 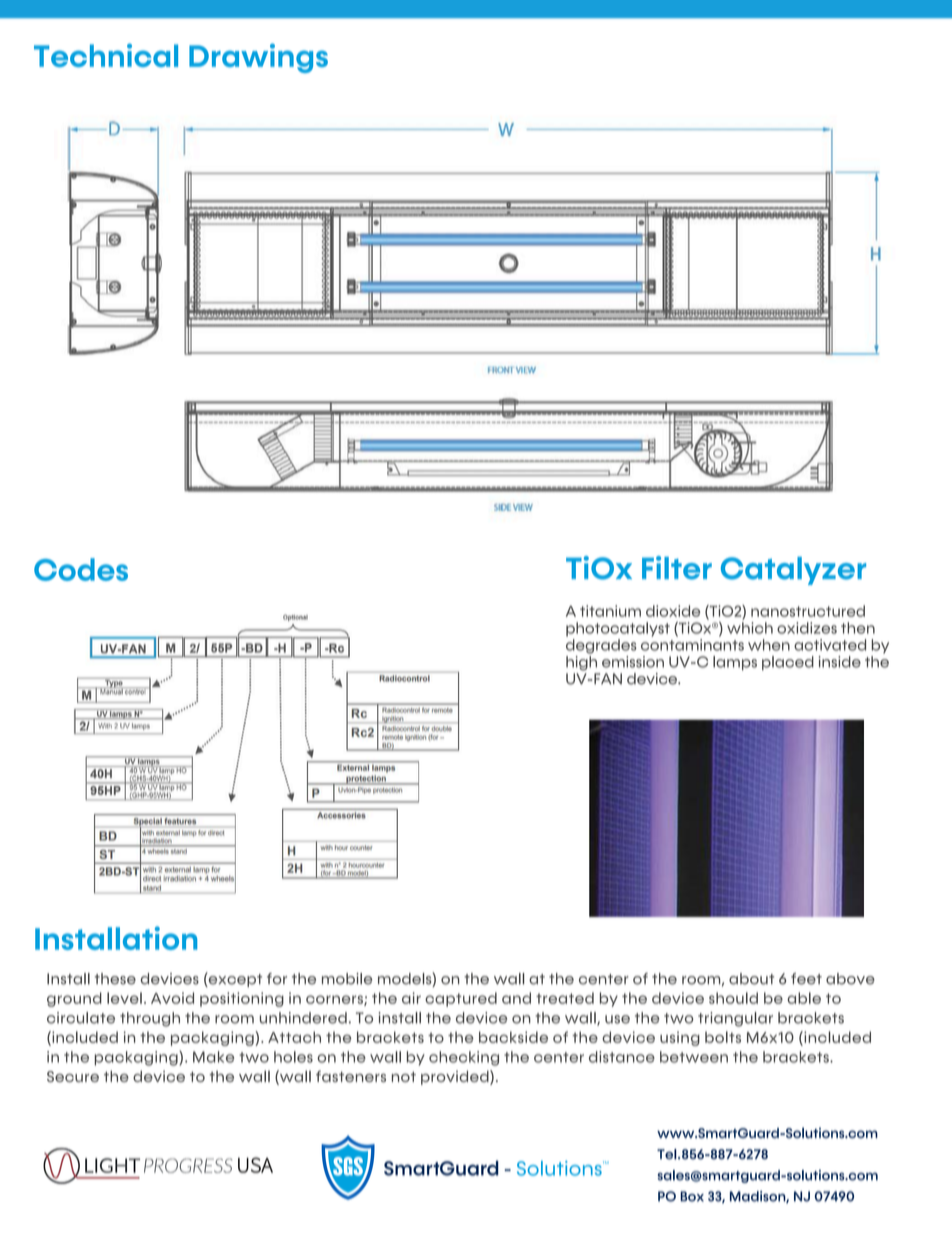 What do you see at coordinates (601, 646) in the screenshot?
I see `degrades` at bounding box center [601, 646].
